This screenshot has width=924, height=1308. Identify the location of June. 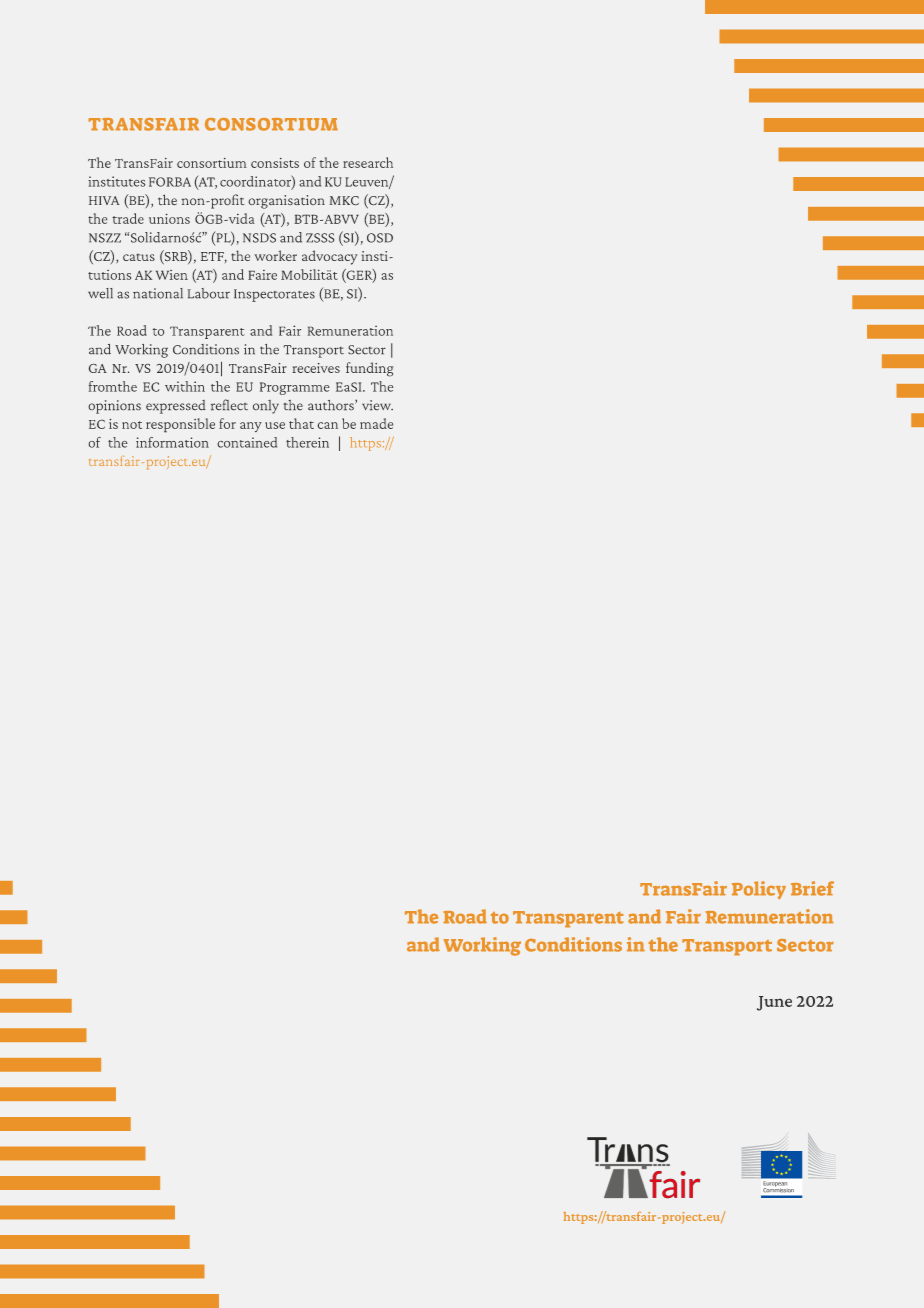
(774, 1003).
